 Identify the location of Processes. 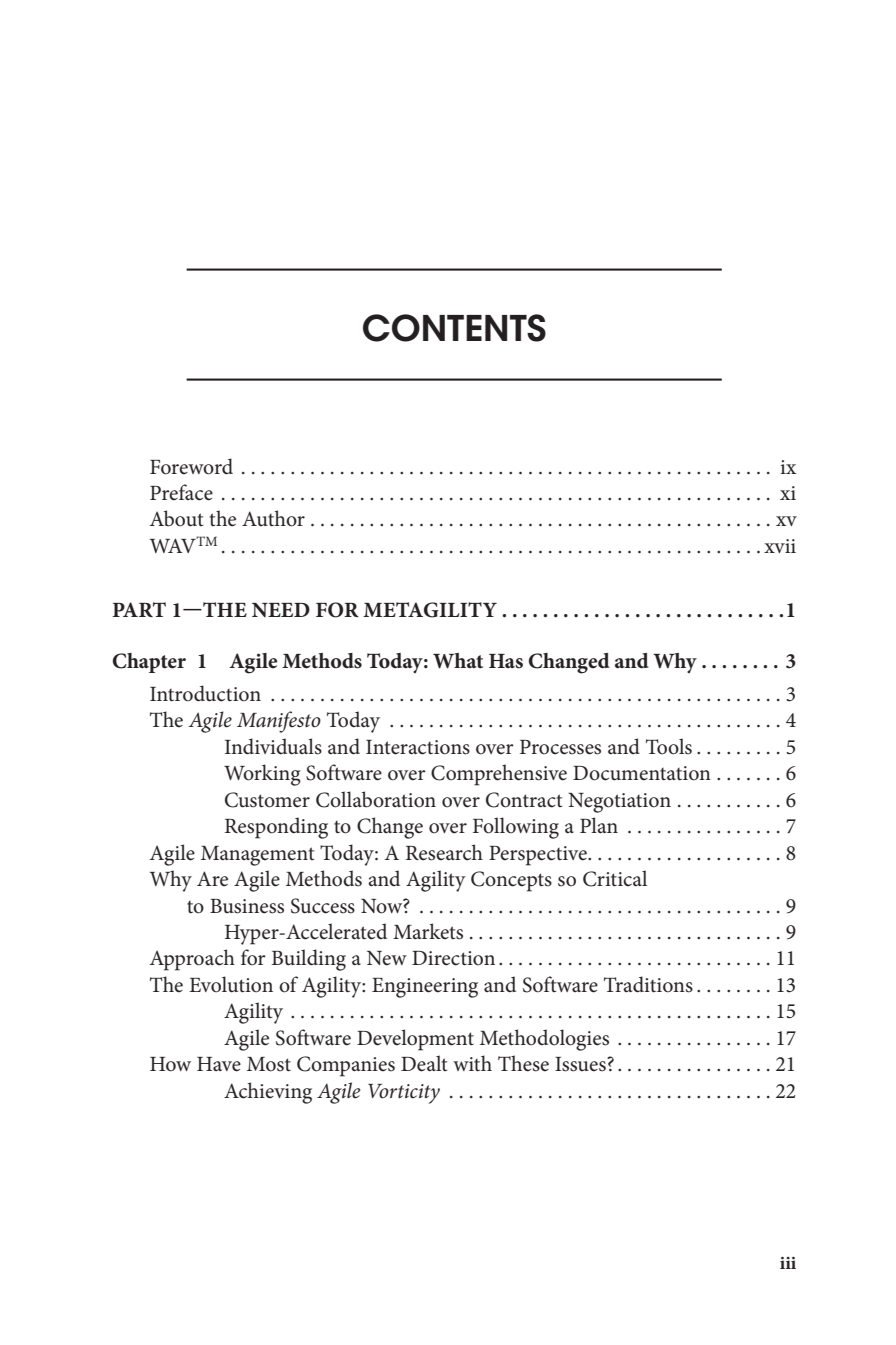
(560, 747).
